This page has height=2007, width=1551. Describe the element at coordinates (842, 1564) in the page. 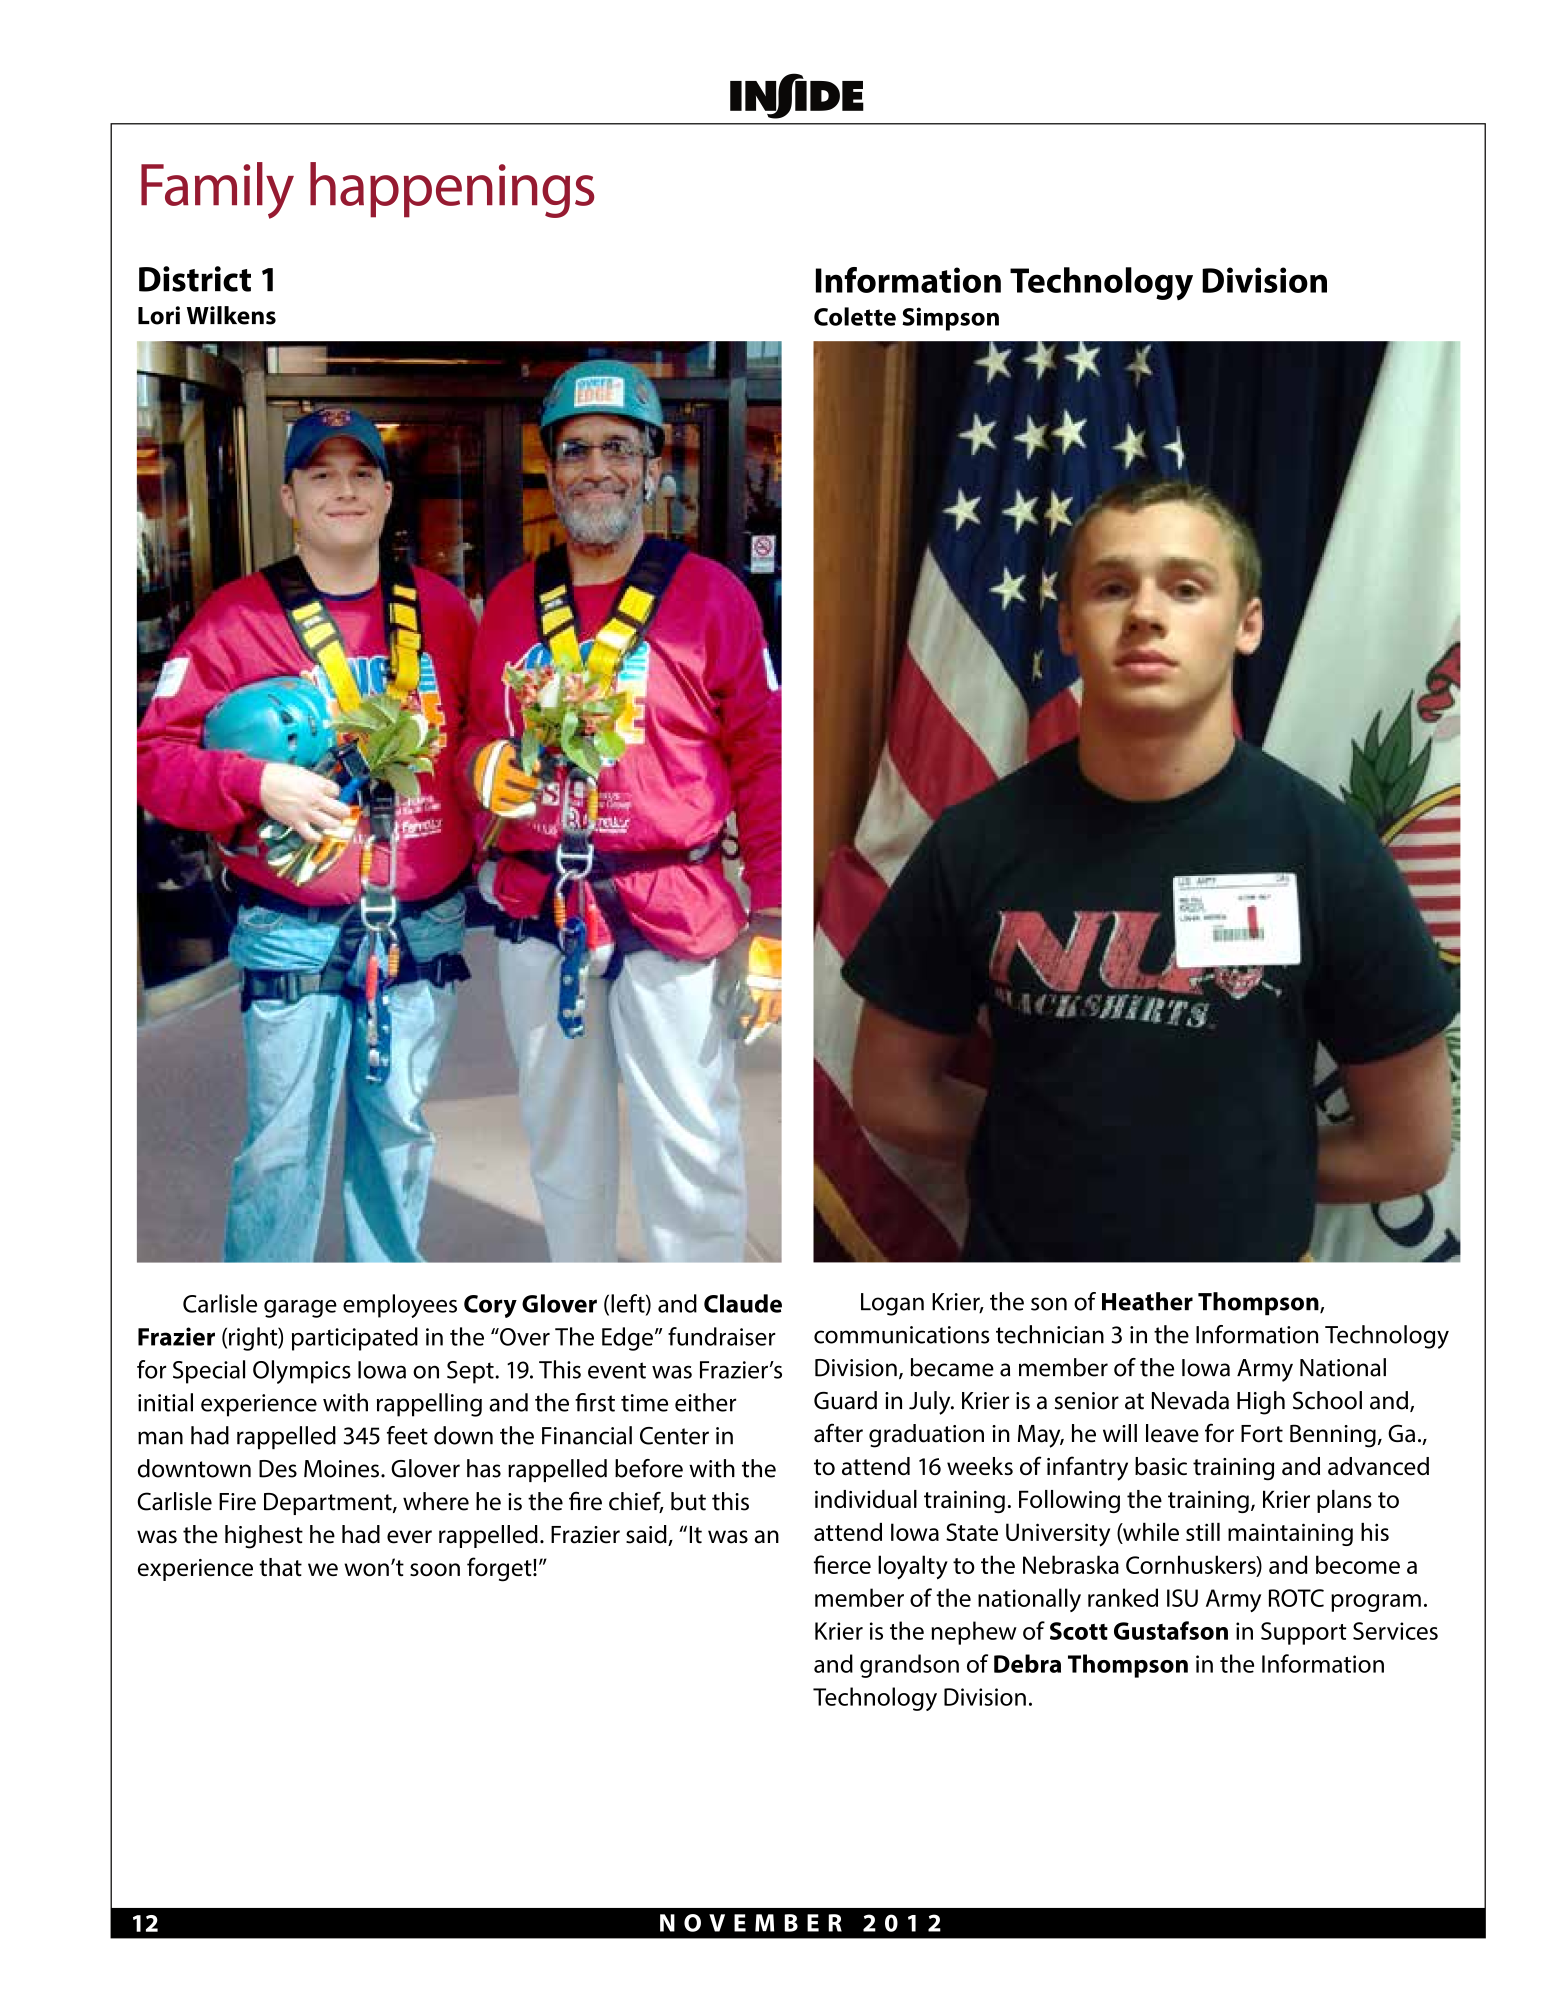

I see `fierce` at that location.
